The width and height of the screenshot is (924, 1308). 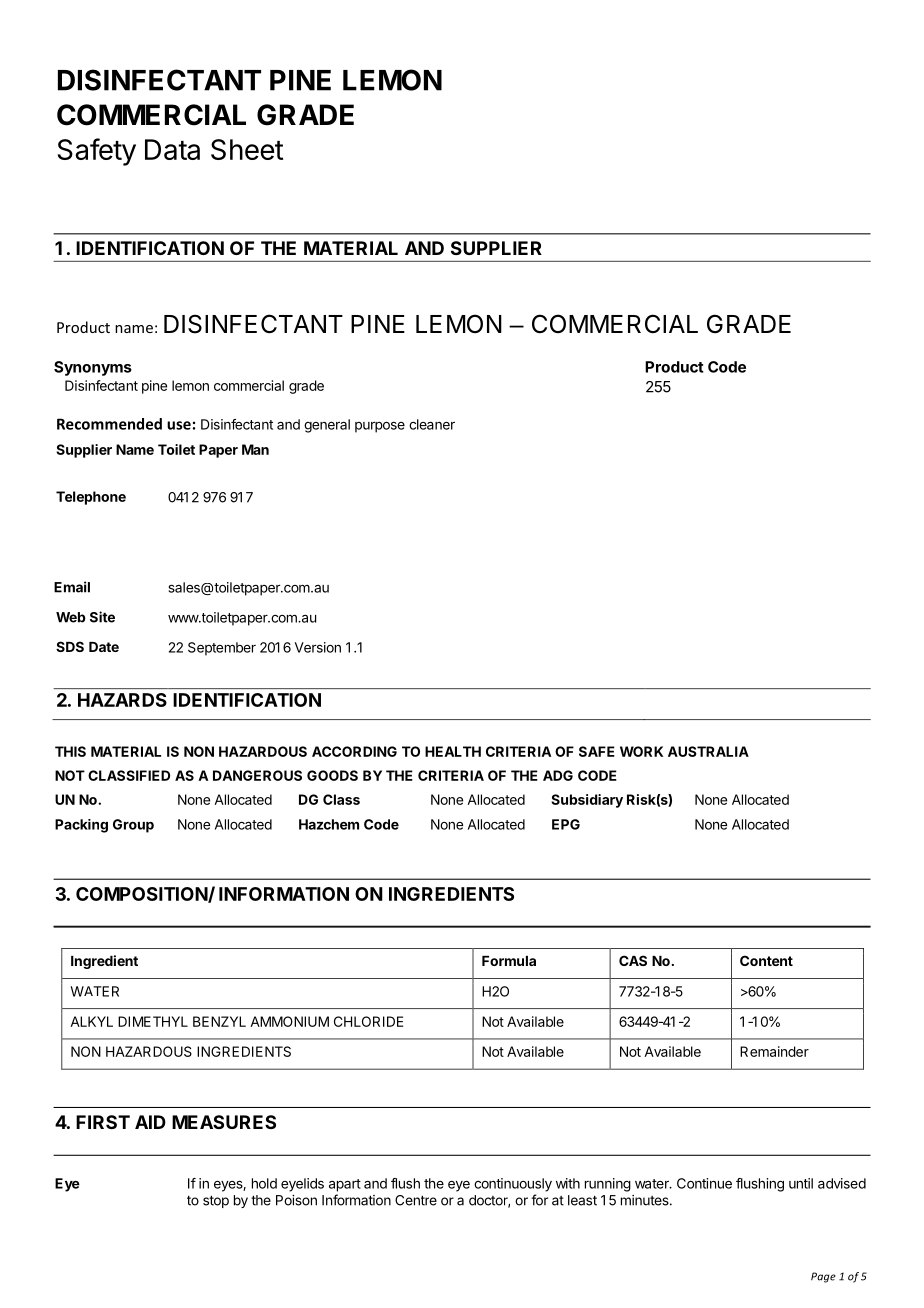 What do you see at coordinates (380, 427) in the screenshot?
I see `purpose` at bounding box center [380, 427].
